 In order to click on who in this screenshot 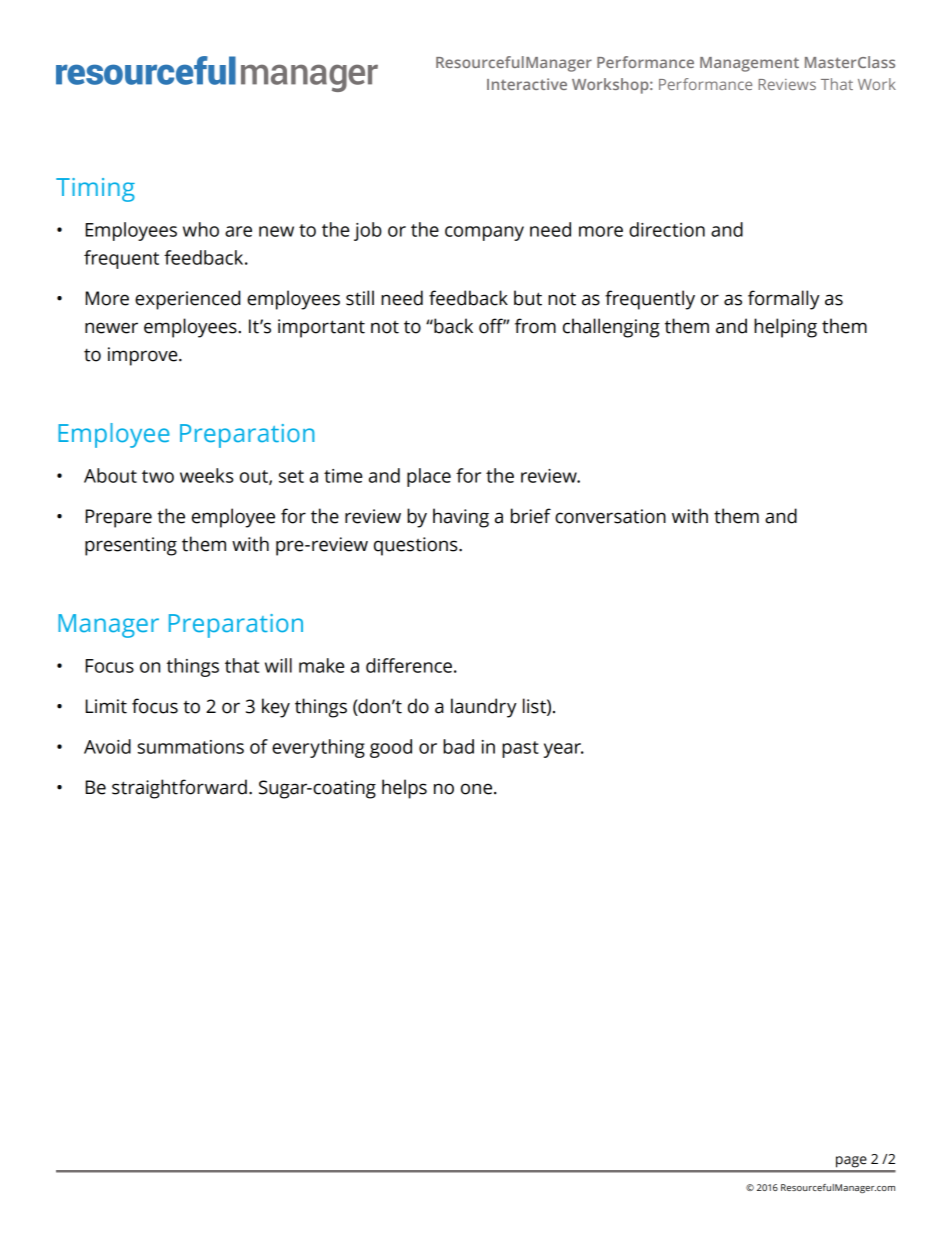, I will do `click(201, 229)`.
